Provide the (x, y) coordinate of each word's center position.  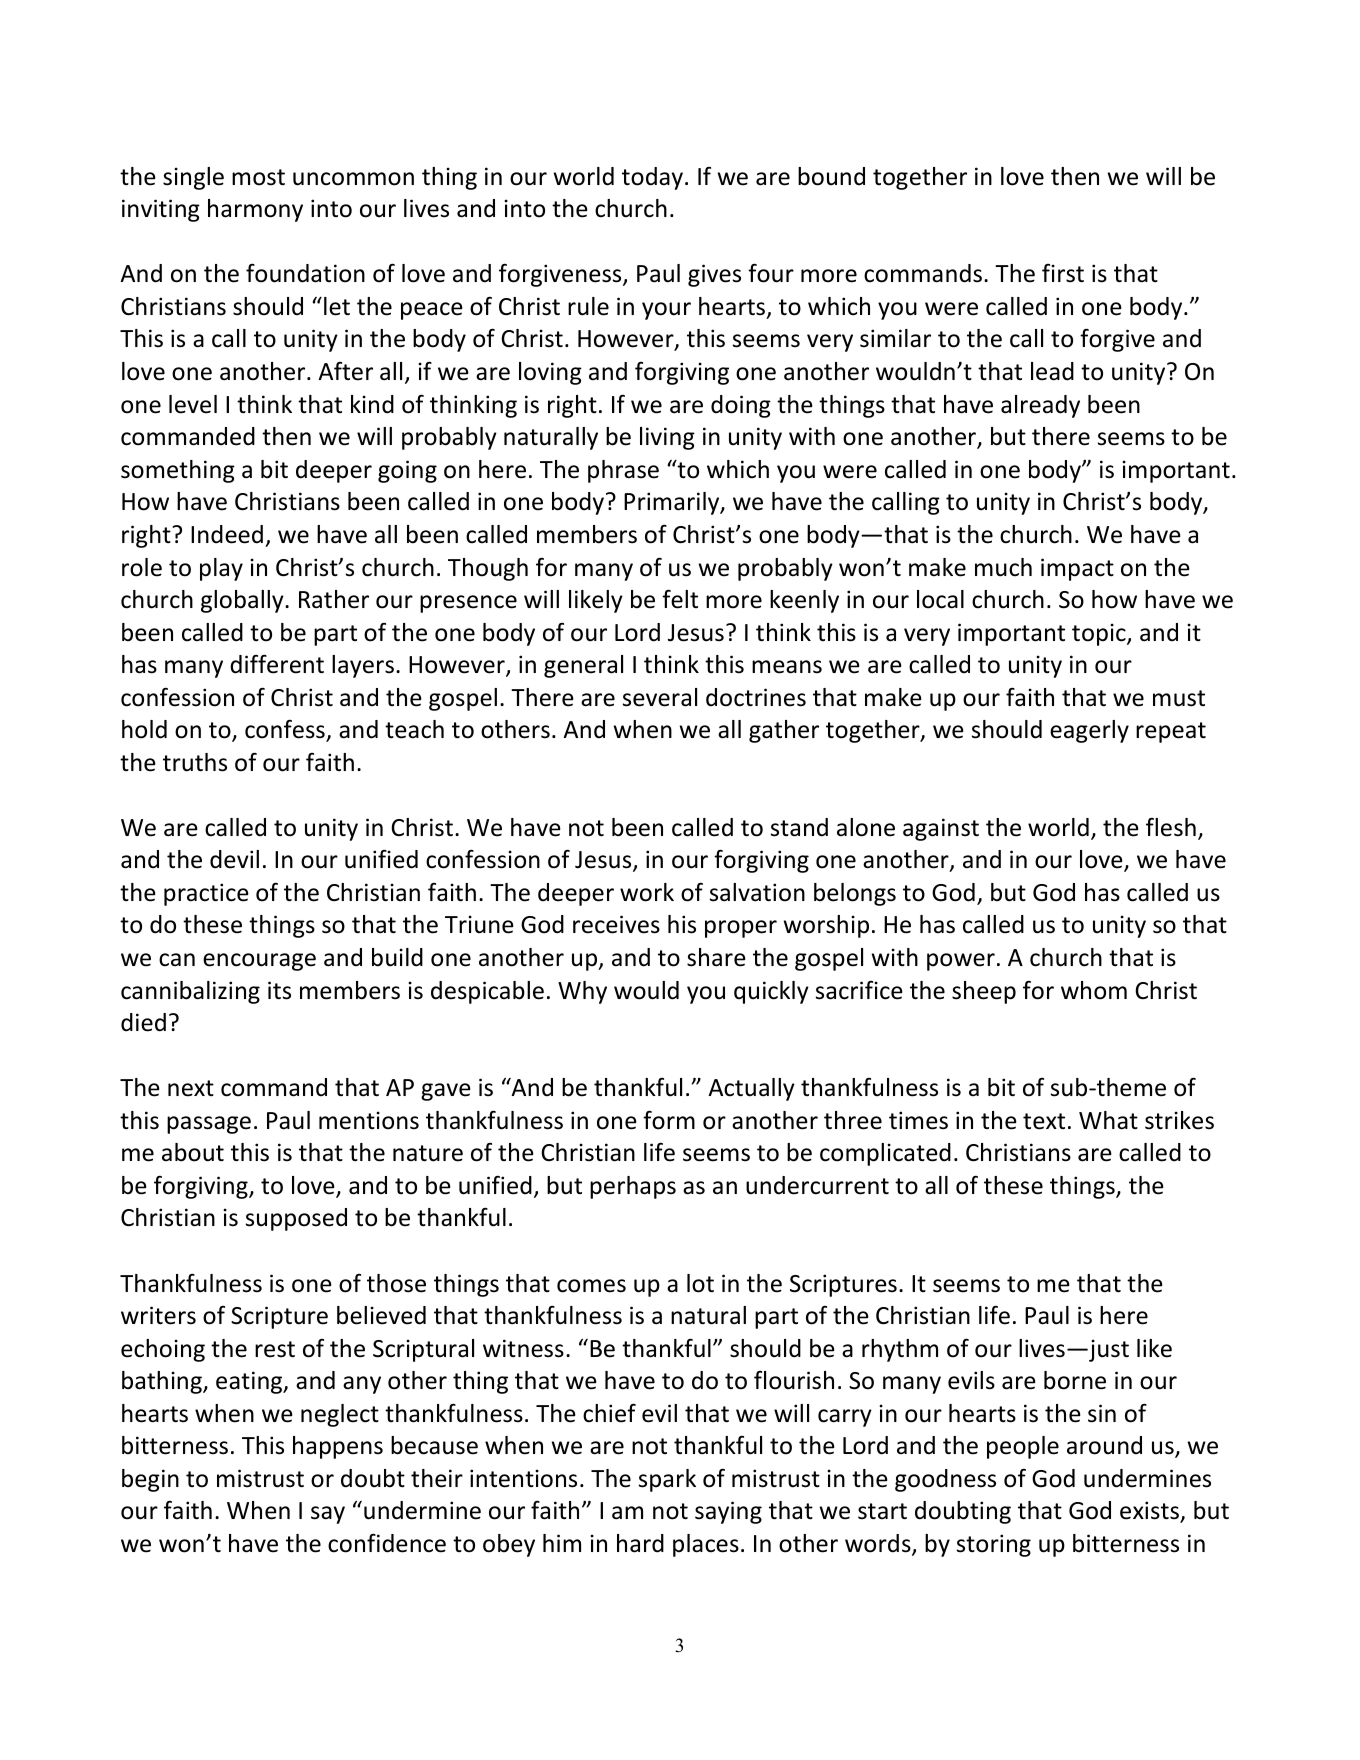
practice (206, 894)
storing (994, 1545)
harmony (255, 210)
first (1063, 273)
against (941, 829)
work (647, 892)
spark (667, 1480)
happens (338, 1447)
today (654, 178)
